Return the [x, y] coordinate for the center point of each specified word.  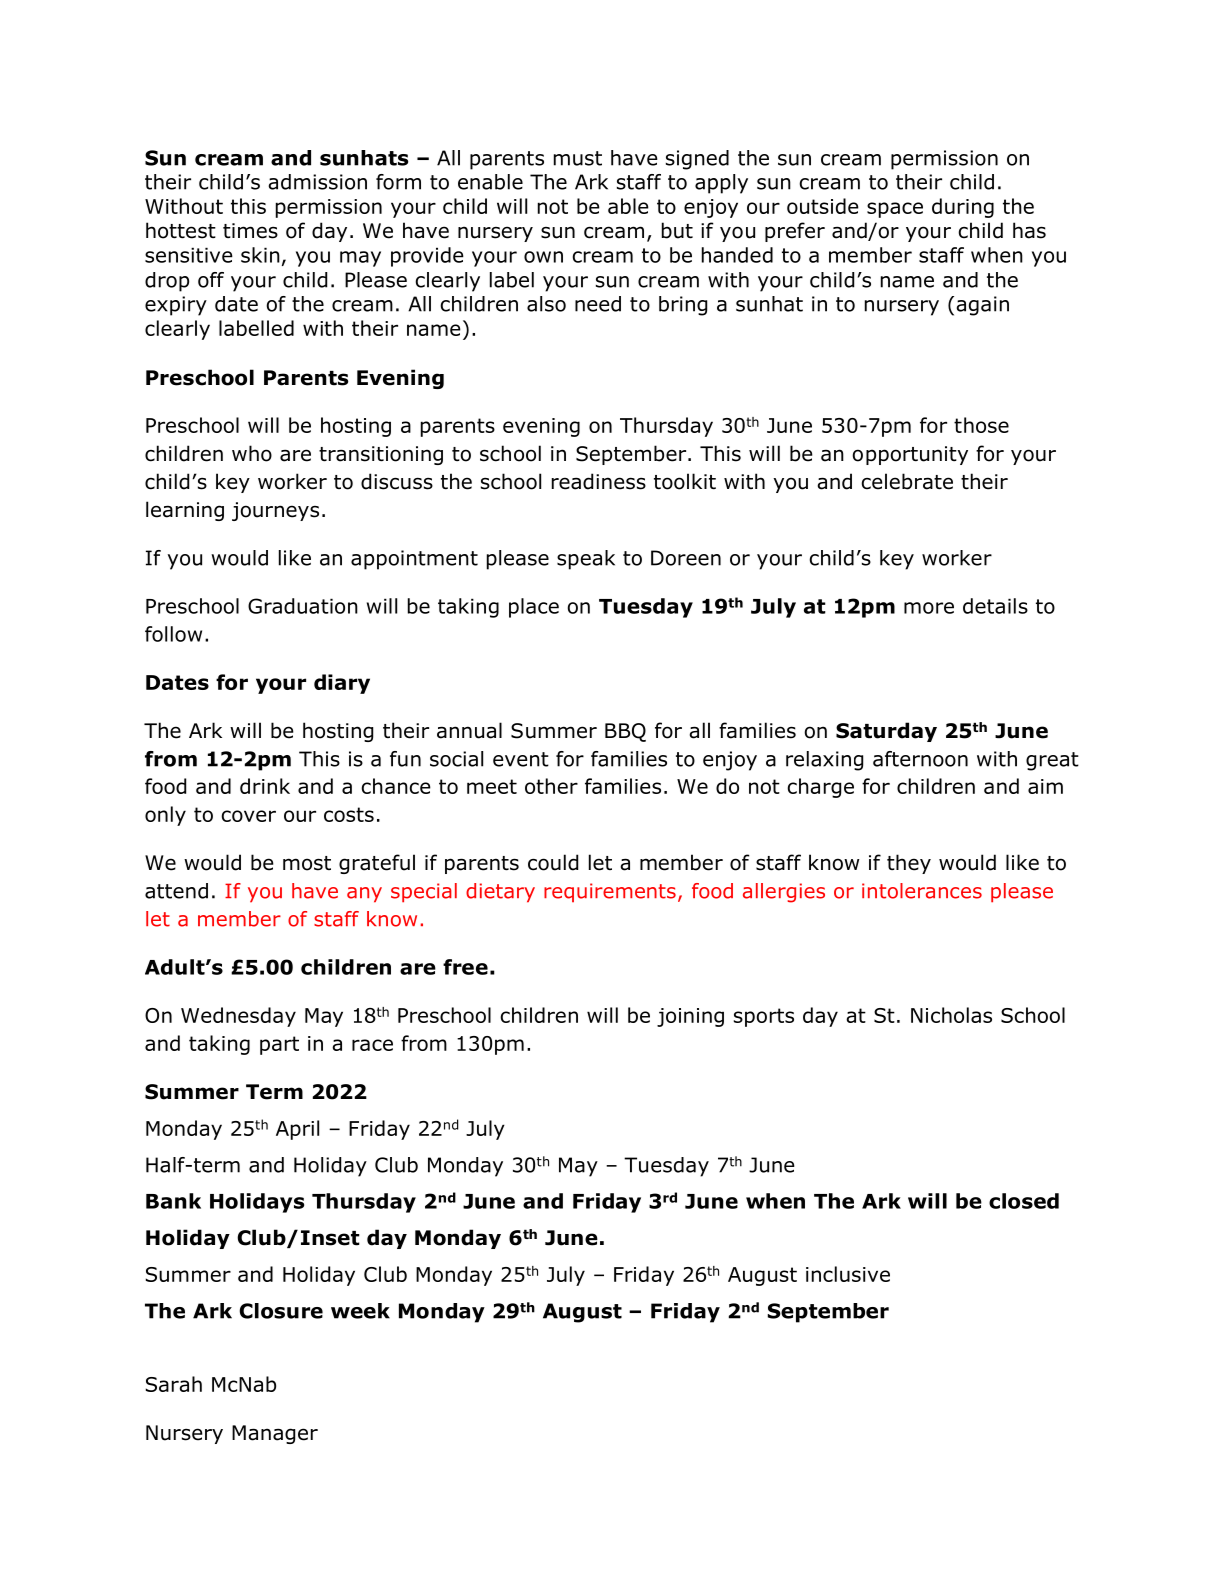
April [297, 1130]
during [963, 208]
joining [690, 1017]
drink [265, 786]
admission [317, 182]
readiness [599, 481]
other [551, 786]
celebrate [907, 481]
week [360, 1311]
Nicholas [951, 1015]
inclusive [848, 1274]
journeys [275, 511]
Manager [275, 1434]
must [578, 158]
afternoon [920, 759]
